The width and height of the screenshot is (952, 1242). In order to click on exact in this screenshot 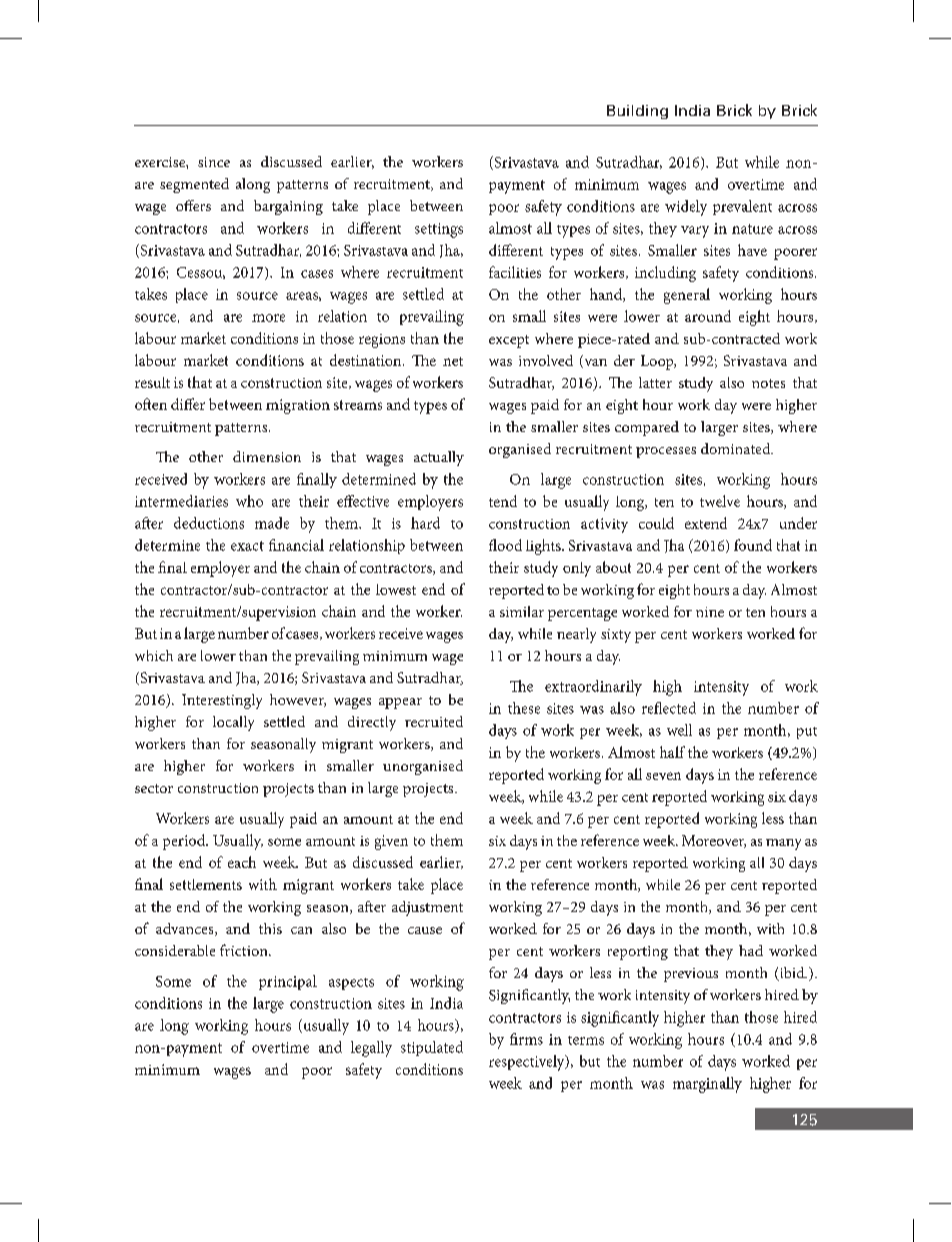, I will do `click(247, 546)`.
